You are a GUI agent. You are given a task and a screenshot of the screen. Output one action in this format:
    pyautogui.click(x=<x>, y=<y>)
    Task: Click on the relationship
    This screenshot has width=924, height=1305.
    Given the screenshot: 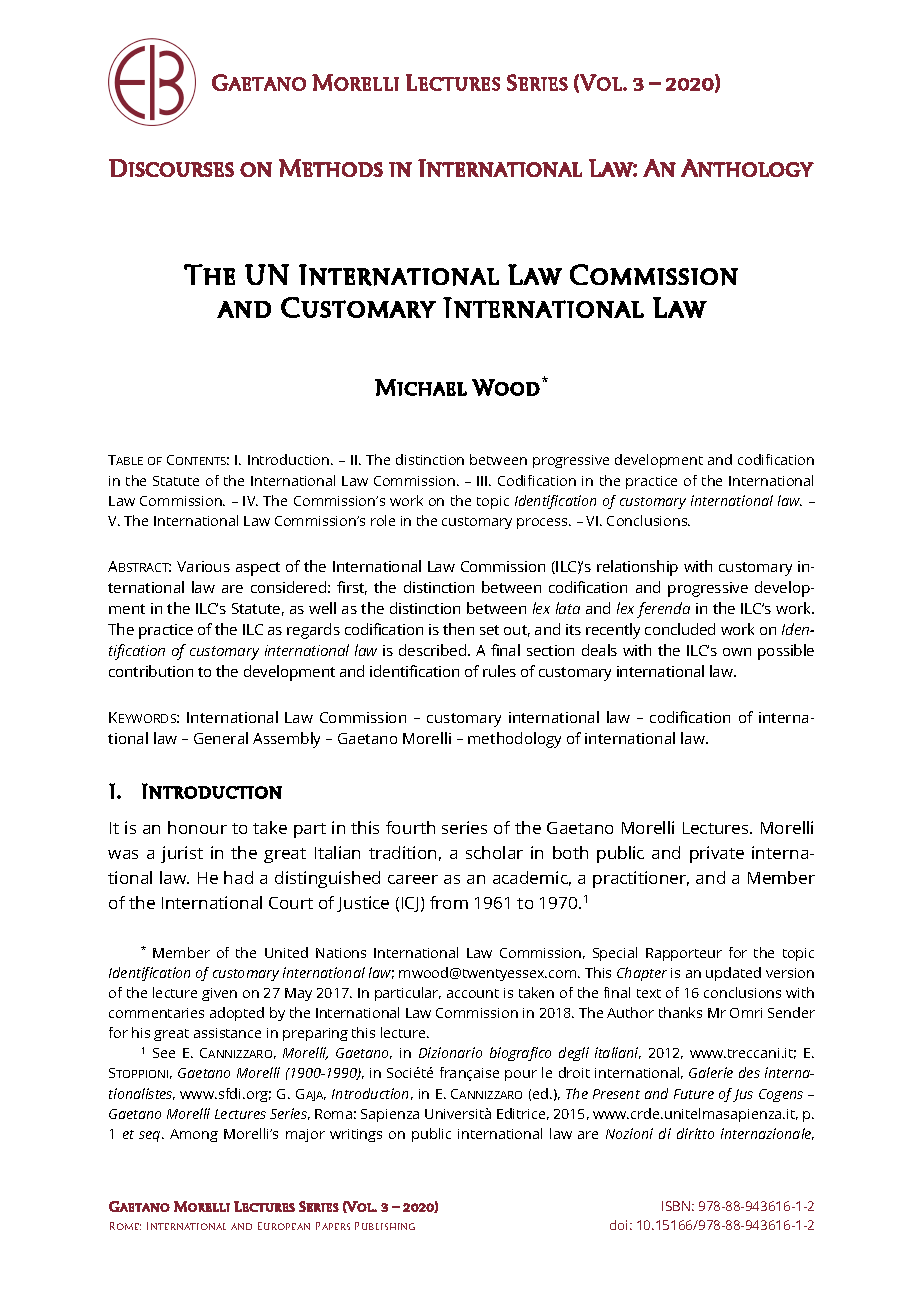 What is the action you would take?
    pyautogui.click(x=637, y=568)
